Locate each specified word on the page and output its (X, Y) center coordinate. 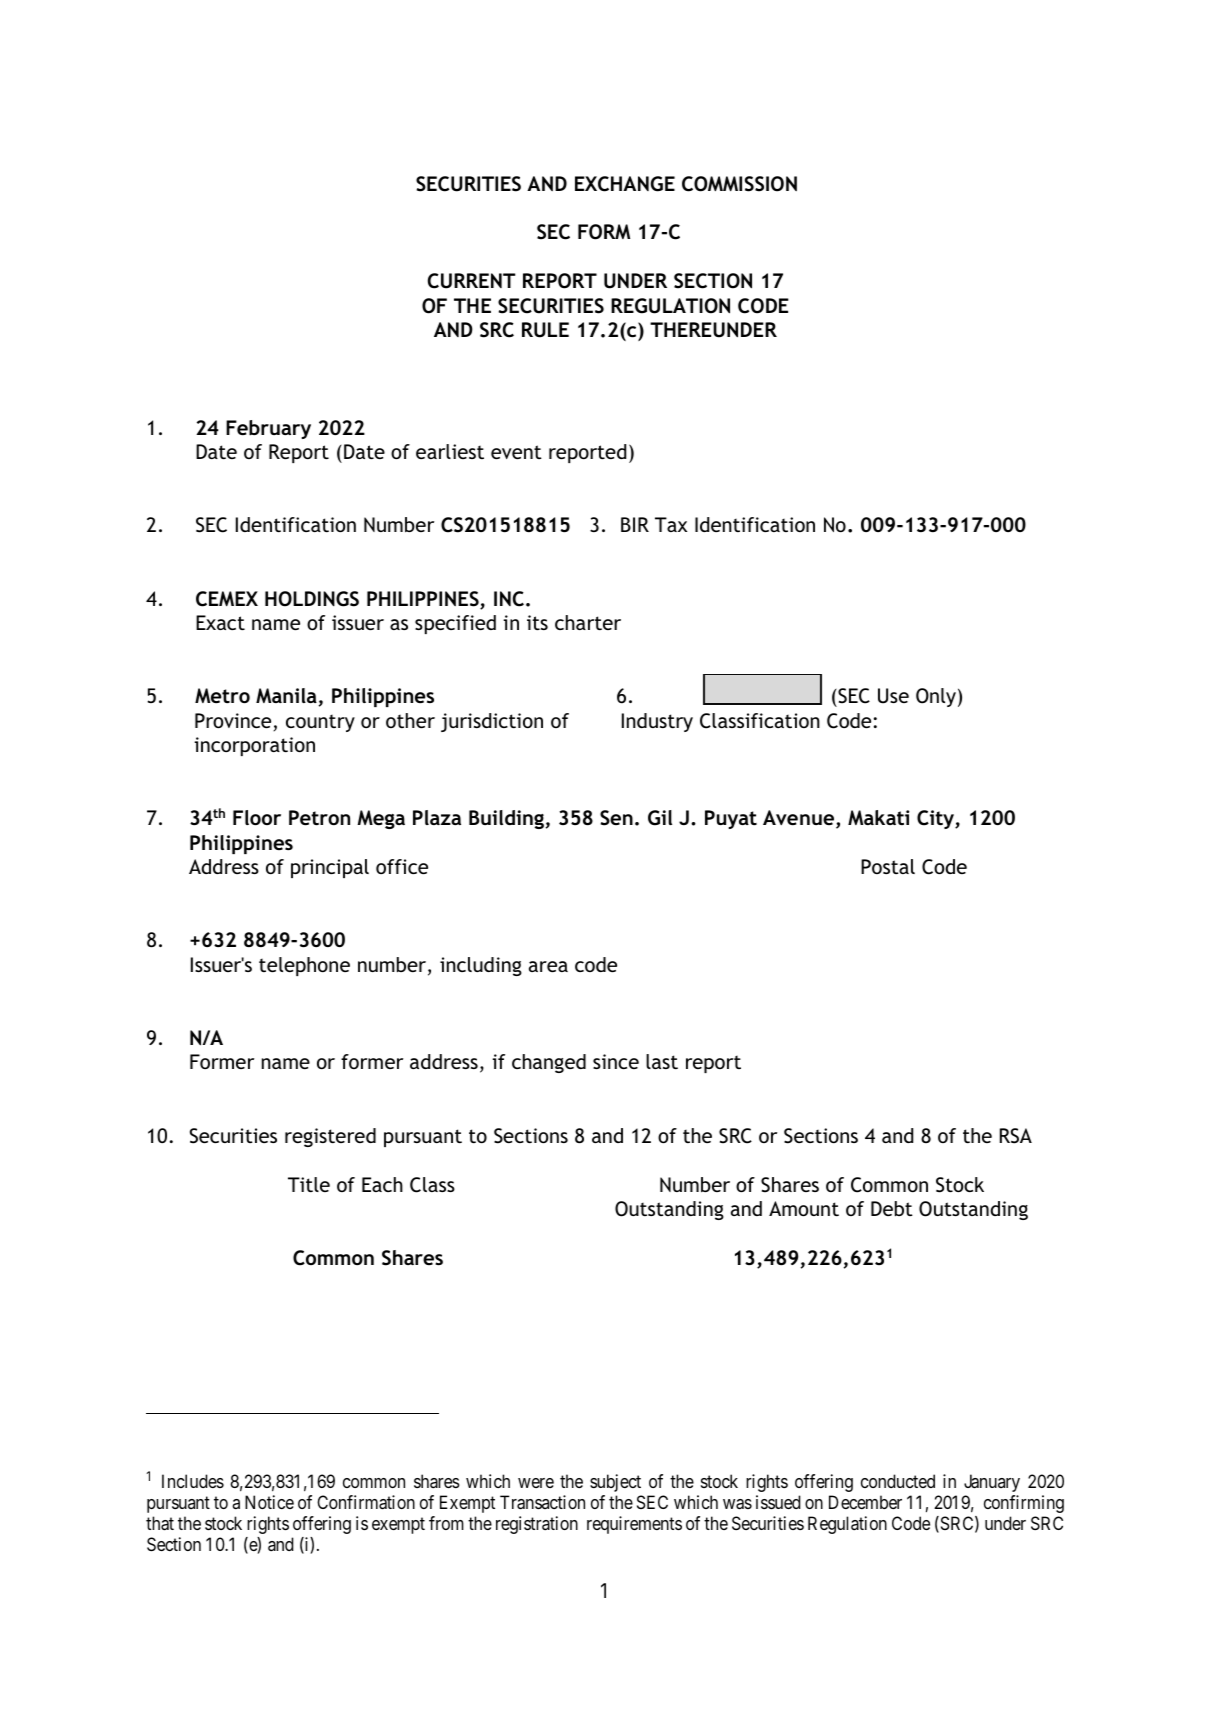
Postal (888, 866)
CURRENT (472, 281)
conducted (898, 1481)
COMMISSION (739, 184)
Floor (257, 817)
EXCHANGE (625, 184)
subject (615, 1483)
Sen (616, 818)
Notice (269, 1502)
